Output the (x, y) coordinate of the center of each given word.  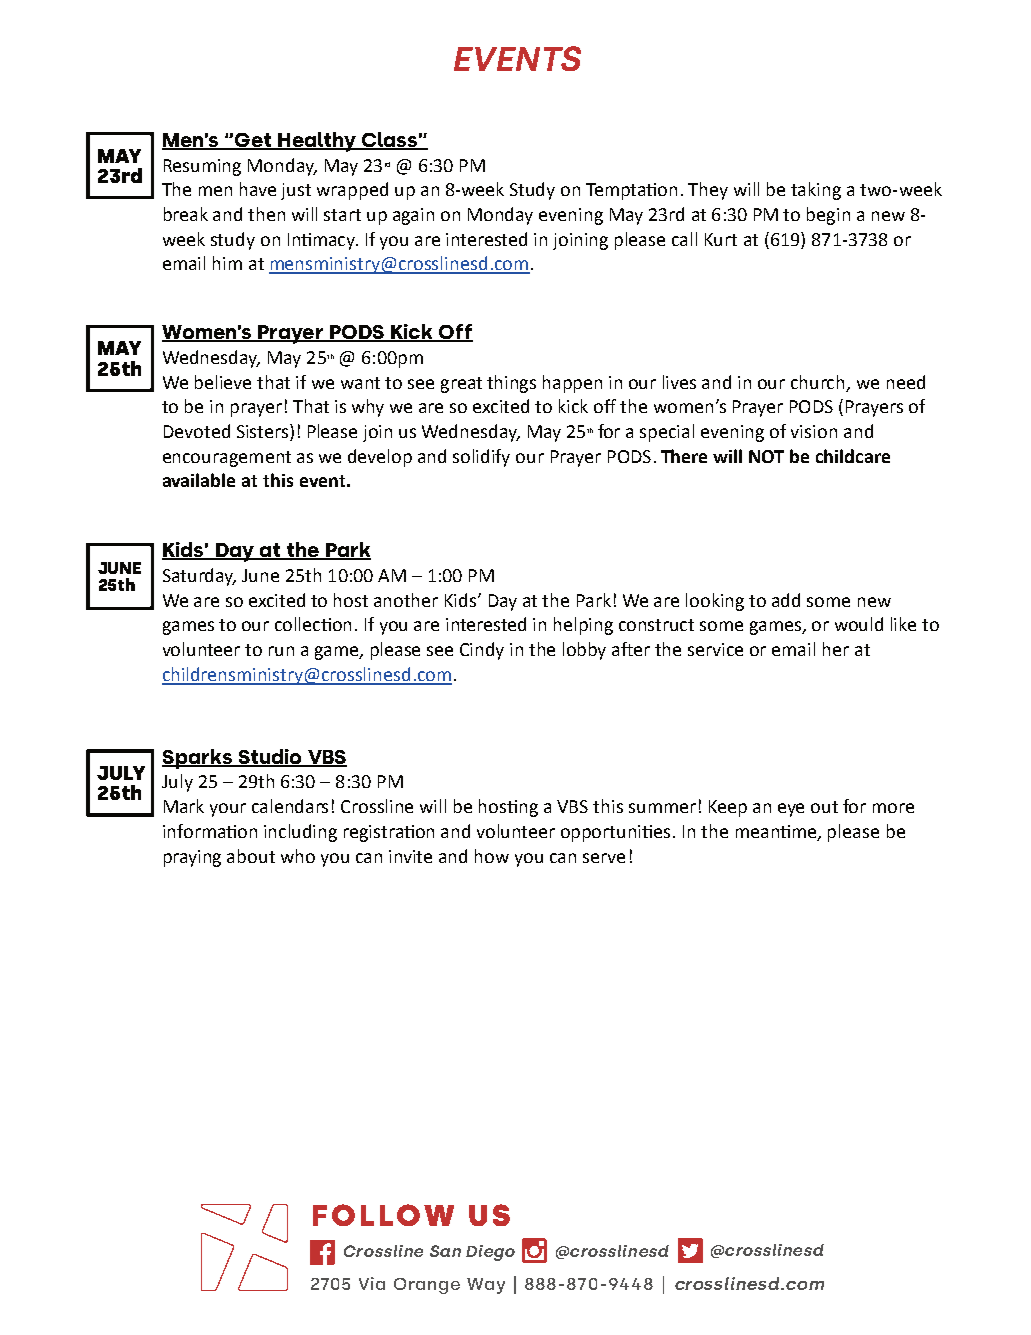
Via (372, 1283)
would (859, 624)
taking (816, 191)
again (413, 216)
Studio (270, 758)
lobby (584, 651)
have (258, 189)
